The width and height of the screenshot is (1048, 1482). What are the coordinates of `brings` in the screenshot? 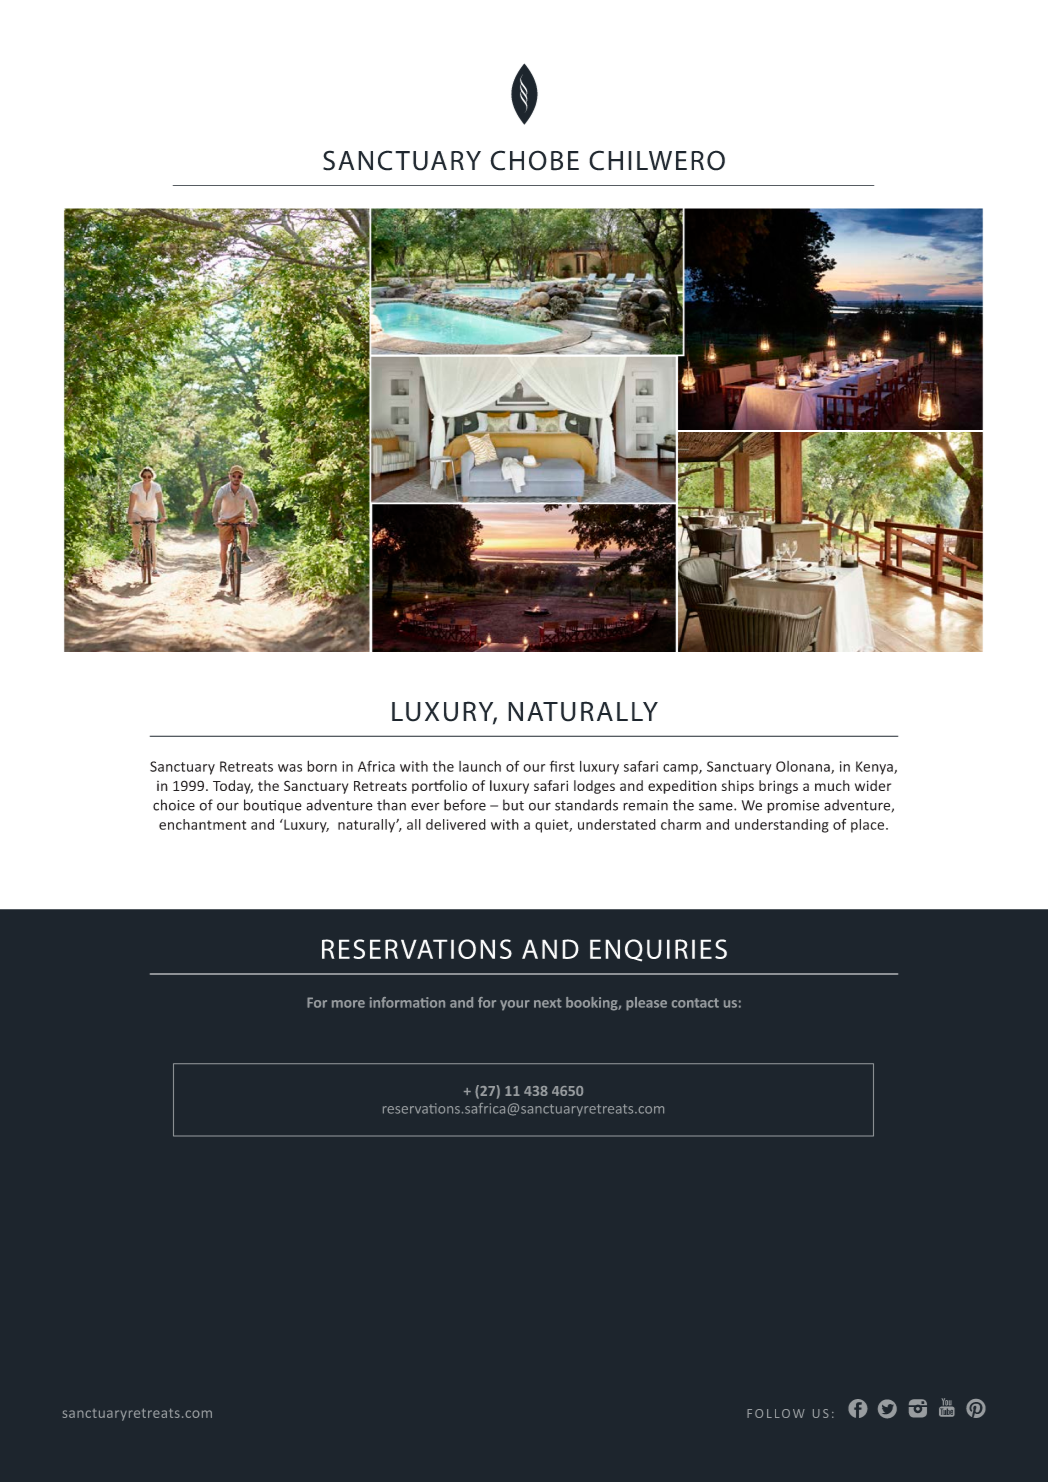 It's located at (778, 787).
